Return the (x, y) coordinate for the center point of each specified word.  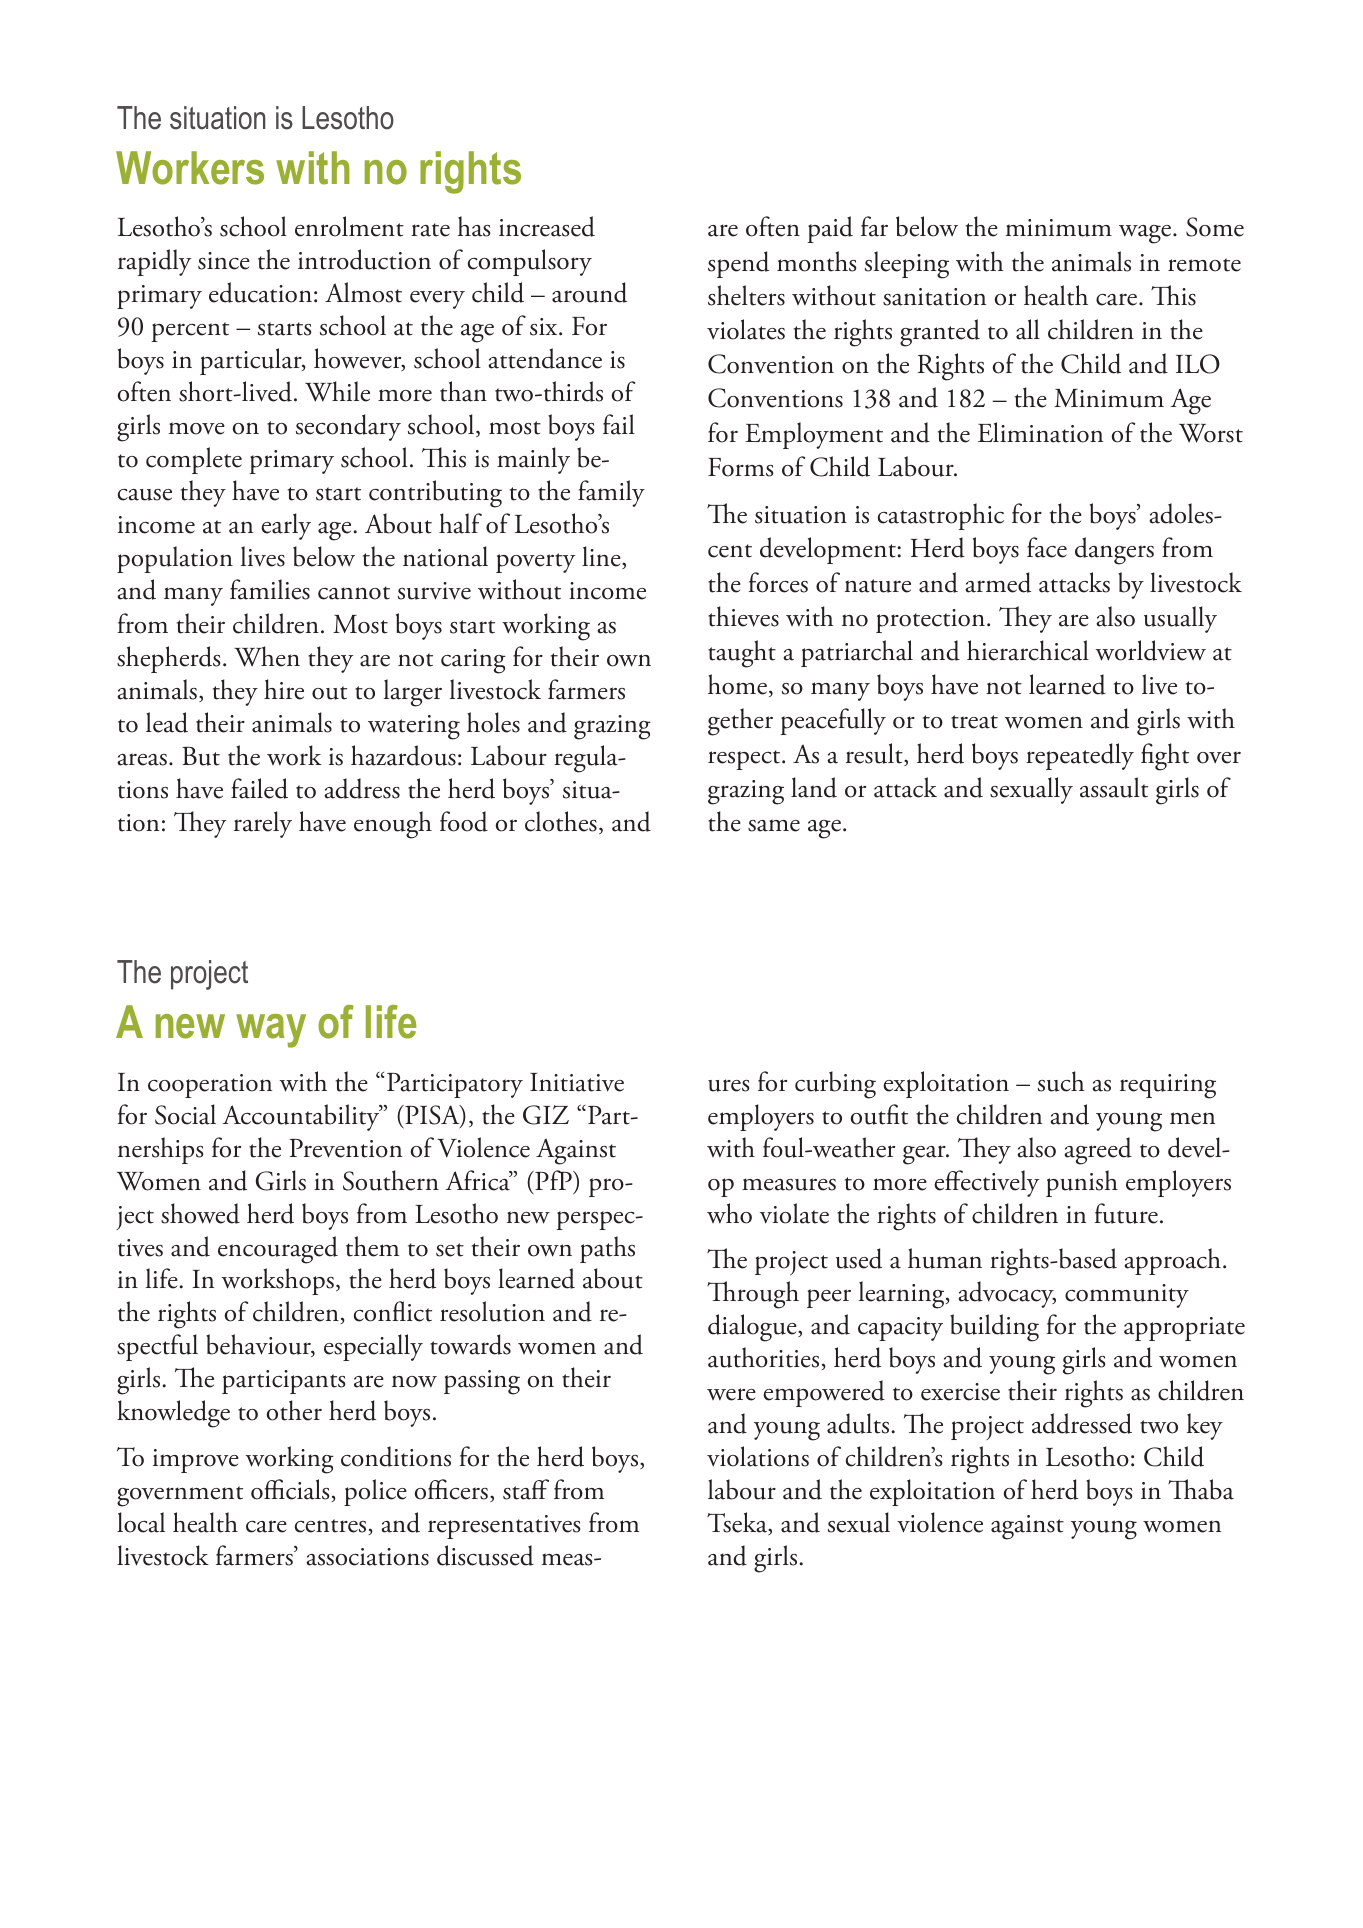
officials (290, 1489)
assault (1114, 787)
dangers (1114, 551)
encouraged (278, 1250)
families (270, 589)
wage (1146, 234)
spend (738, 264)
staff (526, 1489)
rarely (263, 824)
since (224, 261)
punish (1082, 1183)
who (729, 1213)
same (774, 825)
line (602, 557)
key (1205, 1426)
